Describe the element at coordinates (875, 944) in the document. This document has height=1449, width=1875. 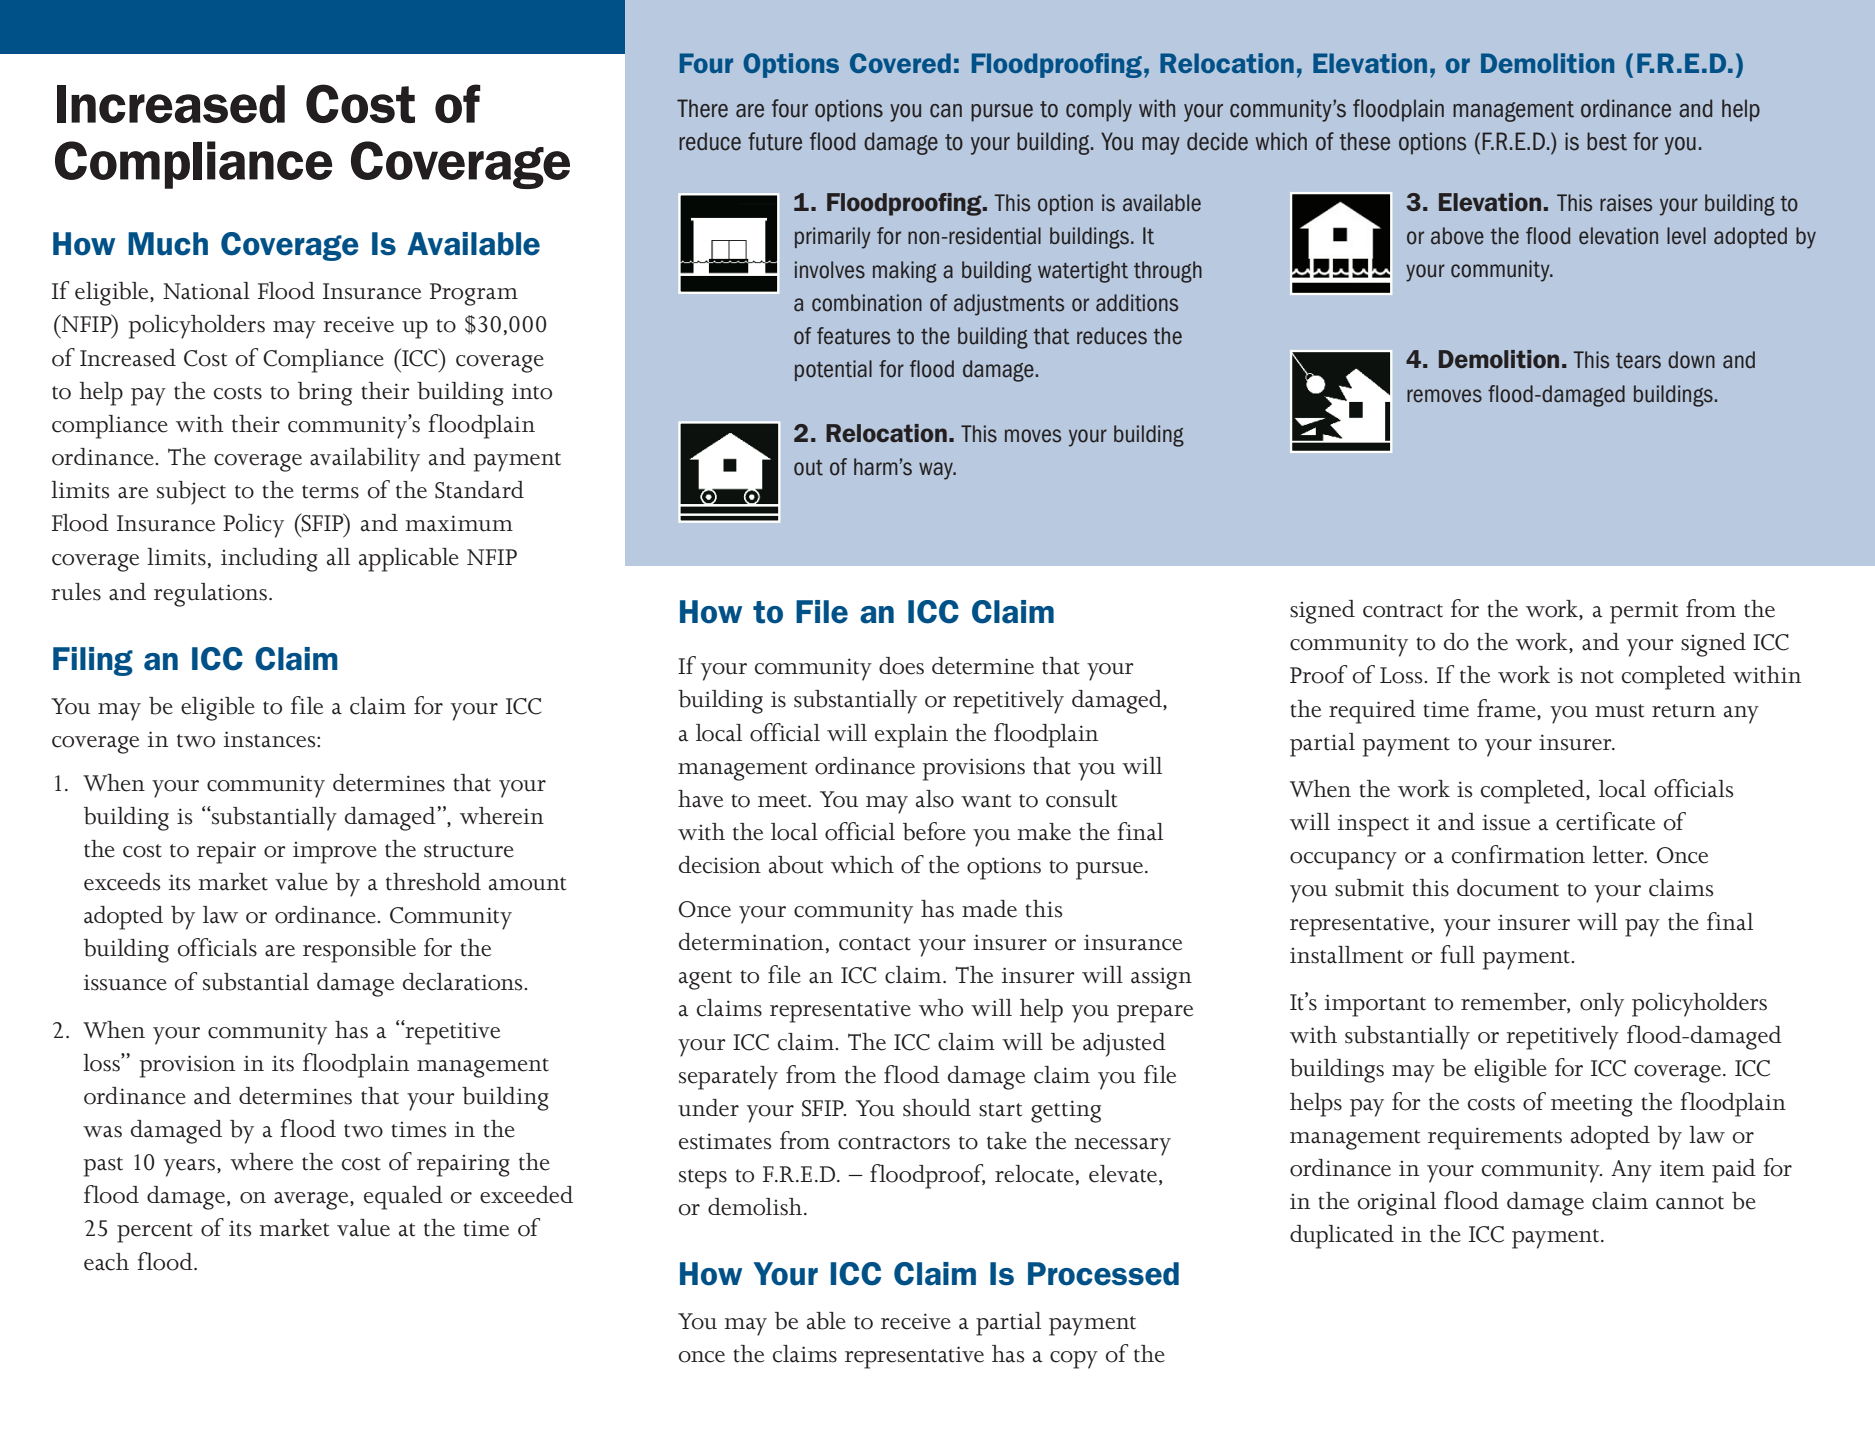
I see `contact` at that location.
